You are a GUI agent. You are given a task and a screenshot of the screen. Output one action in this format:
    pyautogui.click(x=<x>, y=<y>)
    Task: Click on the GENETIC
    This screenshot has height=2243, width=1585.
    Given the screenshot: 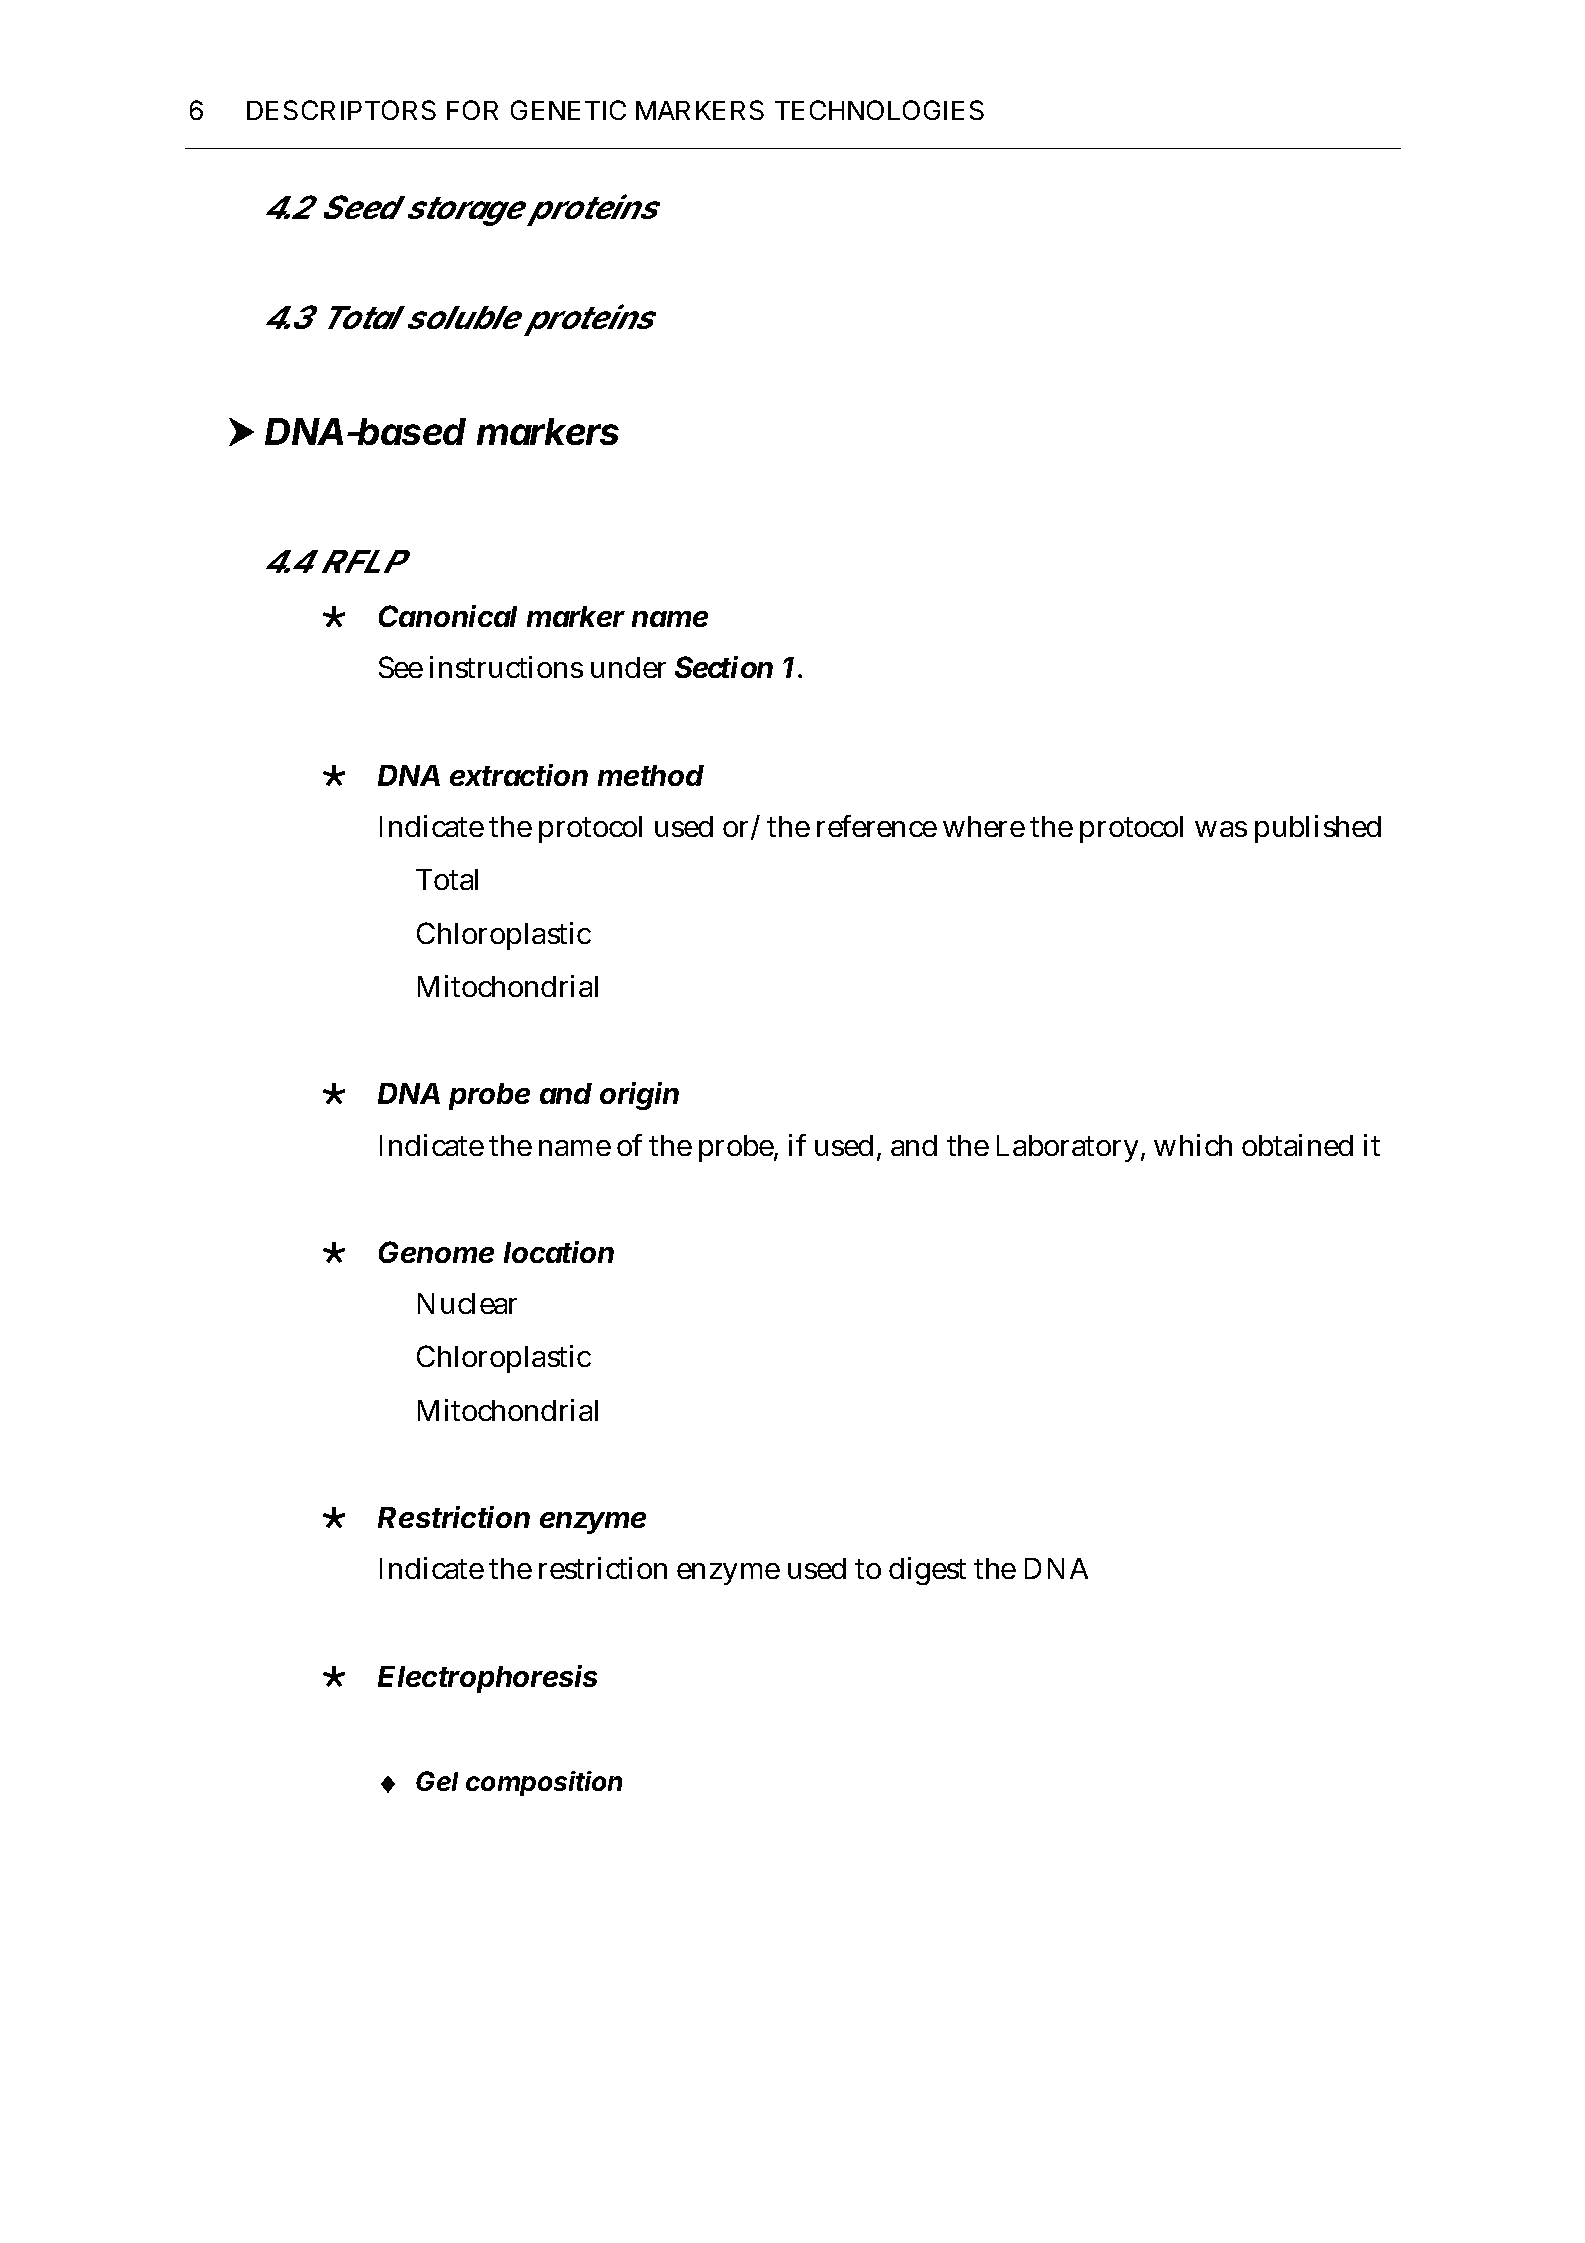 What is the action you would take?
    pyautogui.click(x=568, y=110)
